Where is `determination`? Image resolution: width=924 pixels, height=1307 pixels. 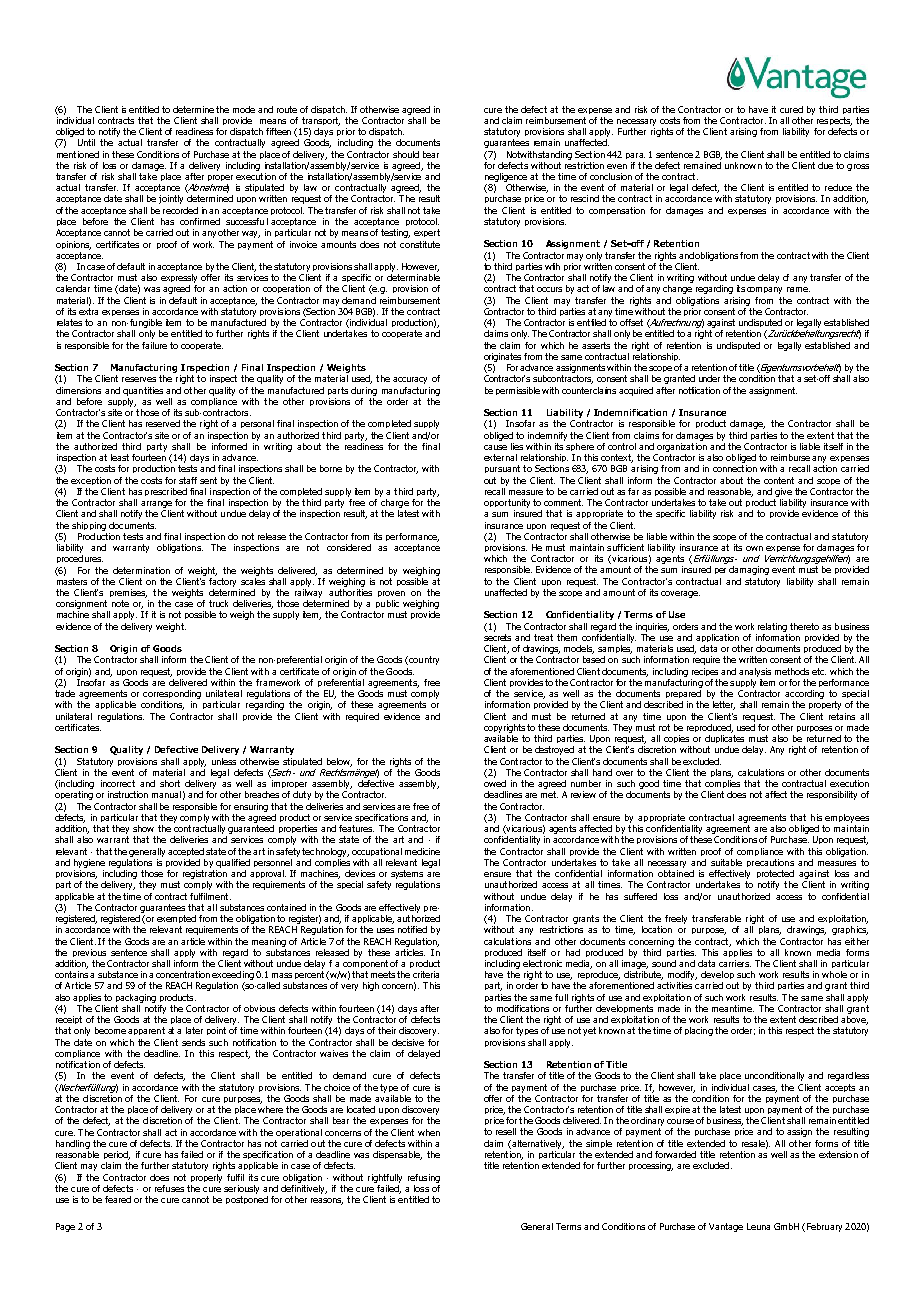 determination is located at coordinates (141, 570).
